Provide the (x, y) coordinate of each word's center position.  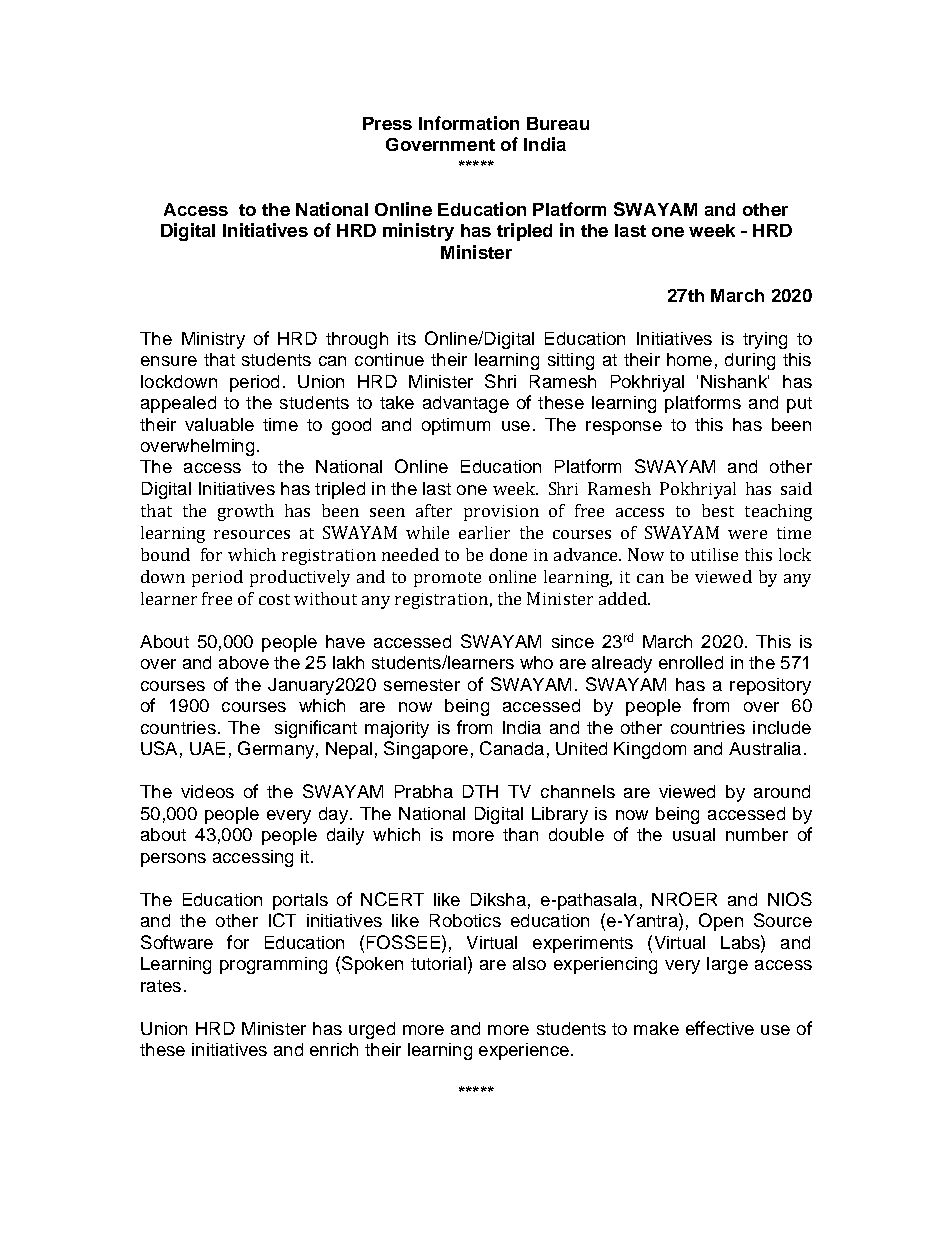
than (520, 834)
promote (447, 579)
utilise (714, 554)
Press (387, 123)
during (750, 361)
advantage (466, 404)
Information (469, 123)
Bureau (558, 123)
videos (207, 791)
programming (273, 965)
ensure (169, 361)
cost (274, 599)
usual (694, 834)
